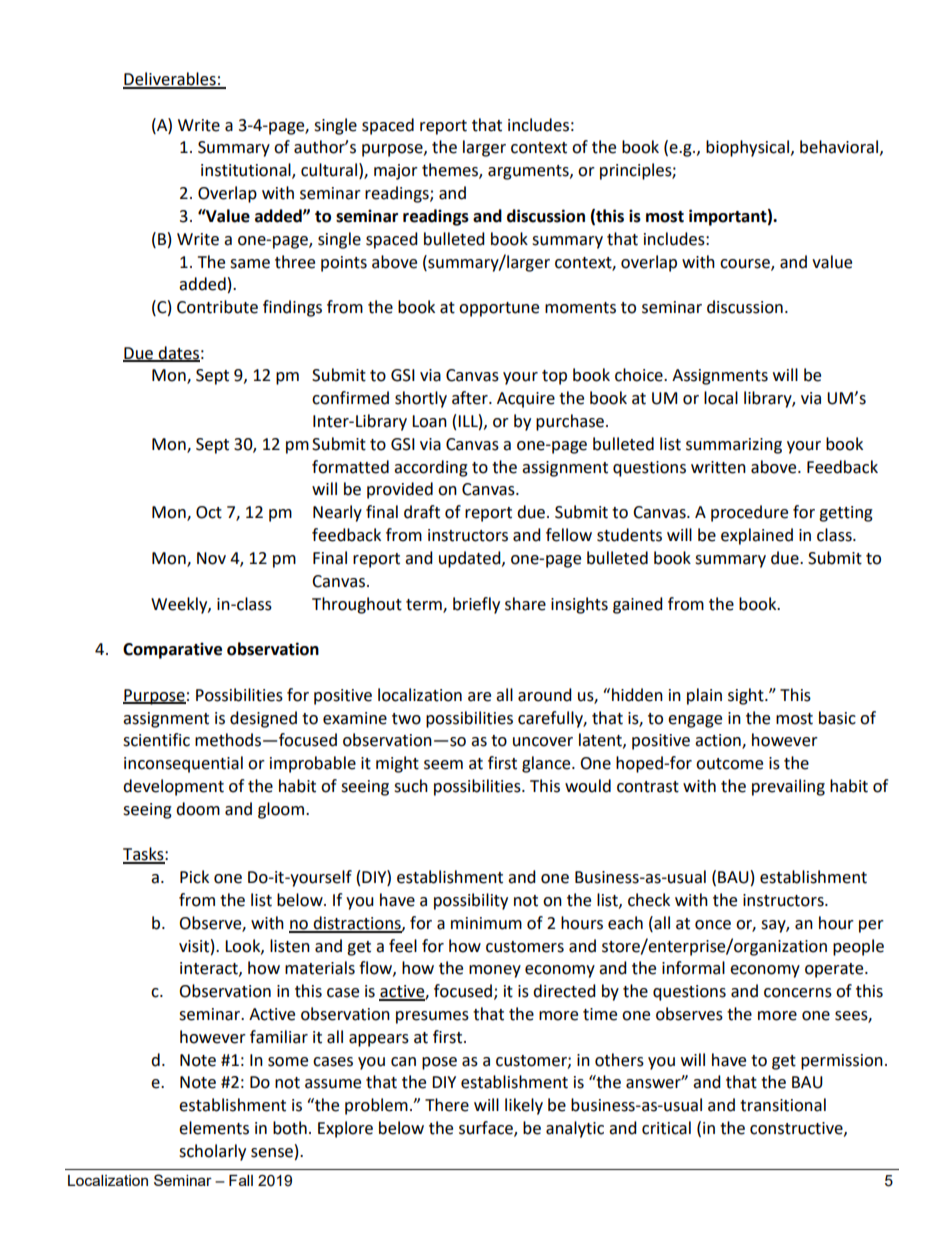  What do you see at coordinates (747, 148) in the image?
I see `biophysical` at bounding box center [747, 148].
